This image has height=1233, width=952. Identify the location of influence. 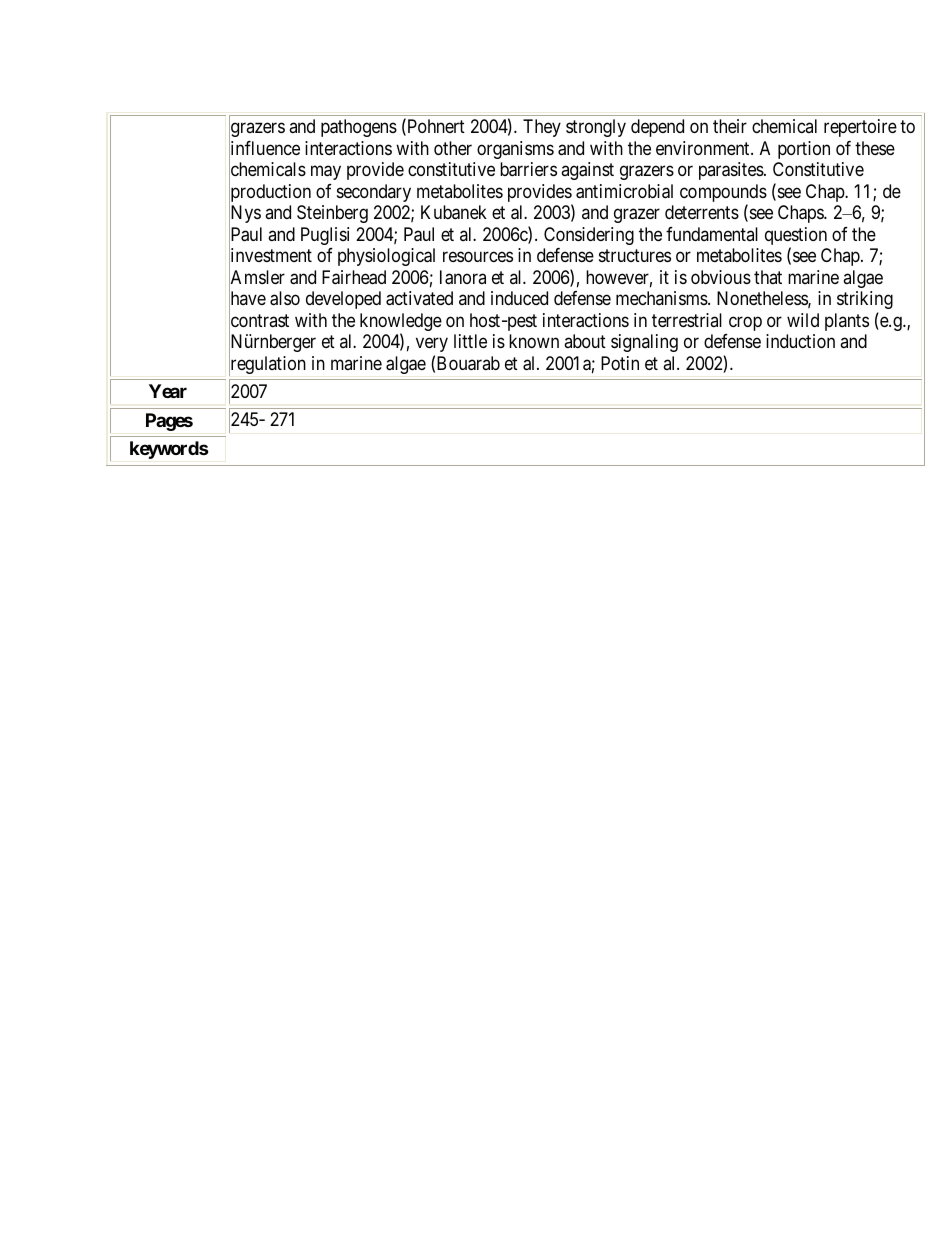
(264, 149).
